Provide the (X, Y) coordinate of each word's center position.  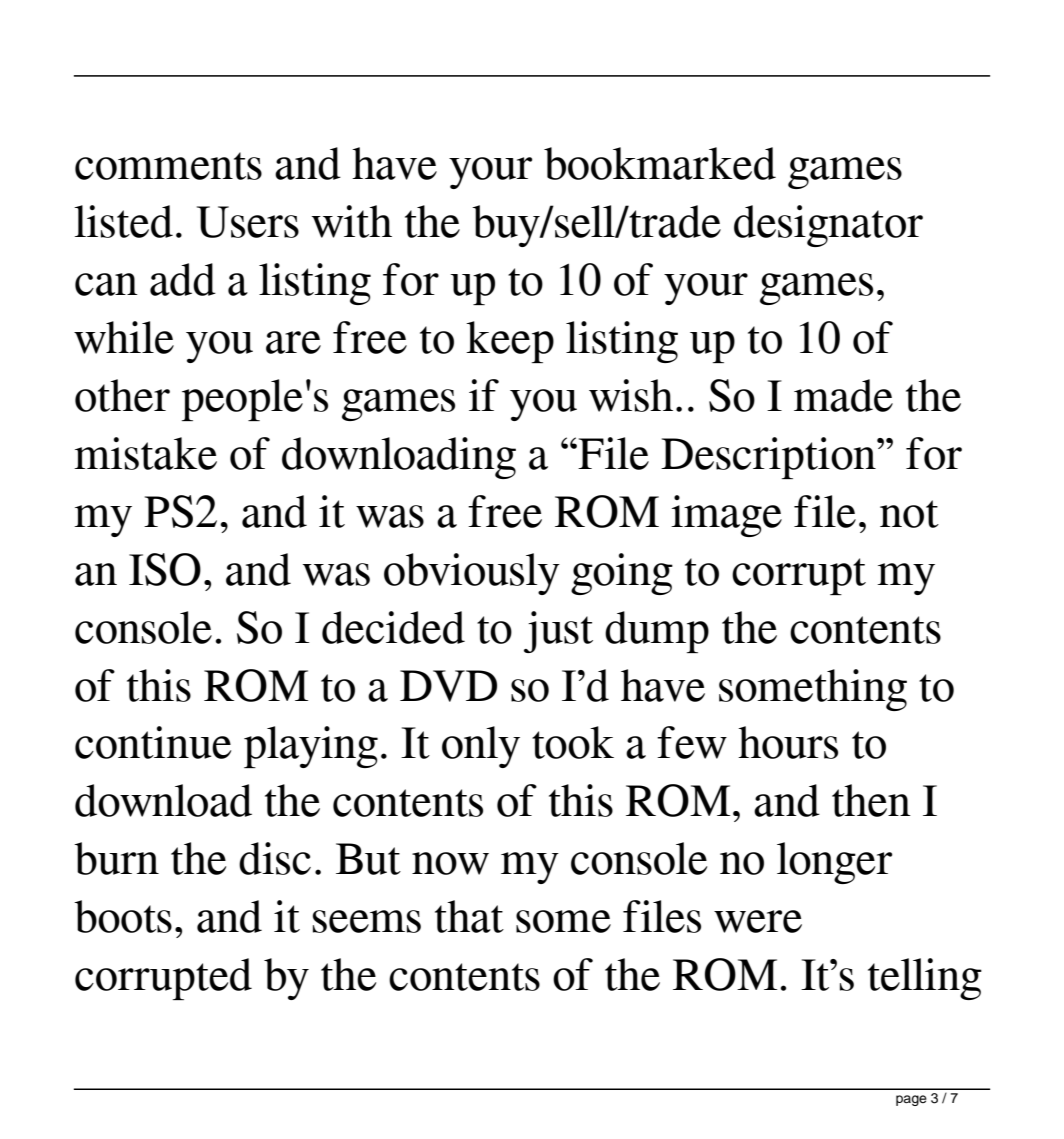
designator (828, 226)
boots (123, 916)
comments (168, 166)
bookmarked (660, 163)
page (911, 1100)
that (469, 916)
